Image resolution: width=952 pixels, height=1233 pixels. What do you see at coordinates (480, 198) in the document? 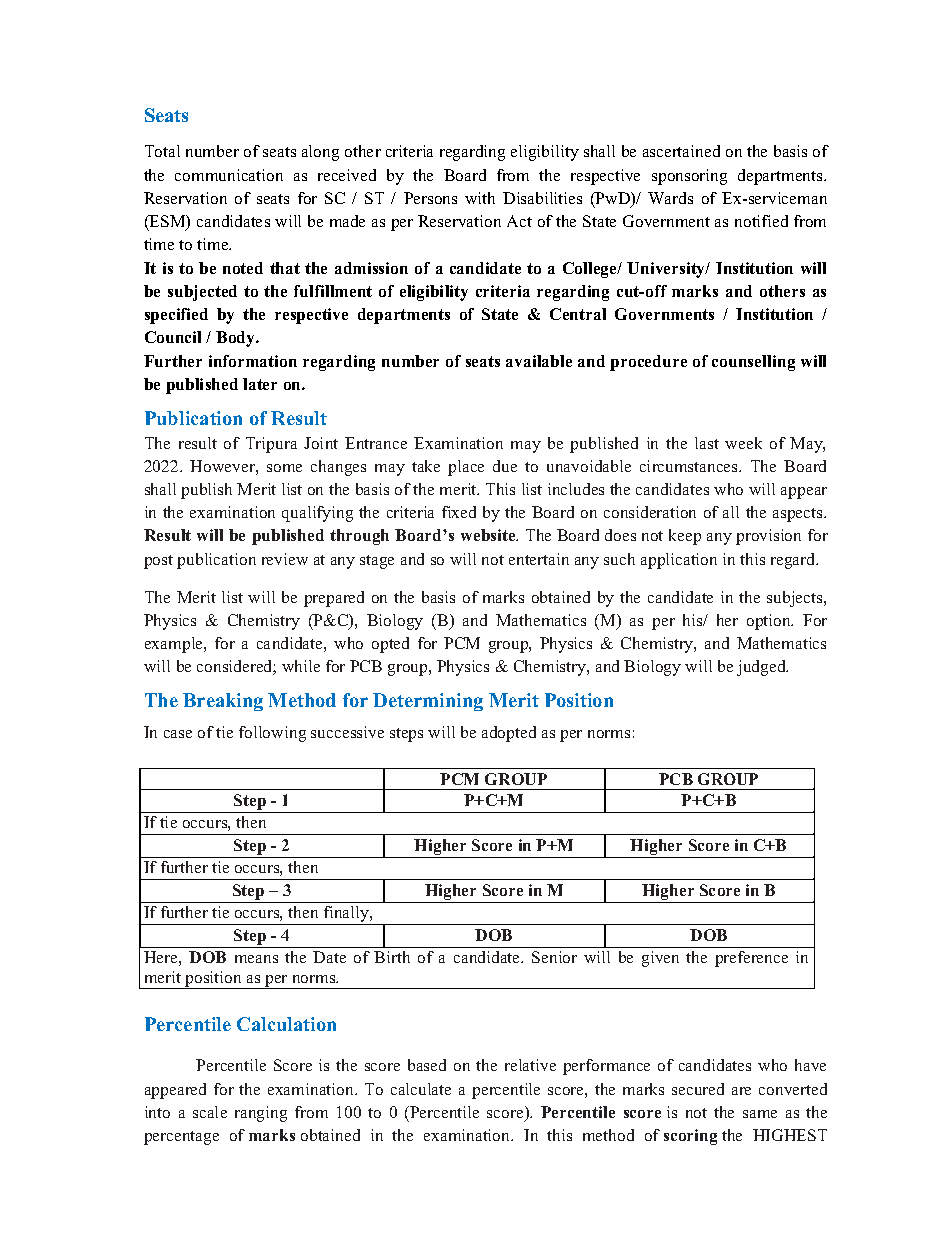
I see `with` at bounding box center [480, 198].
